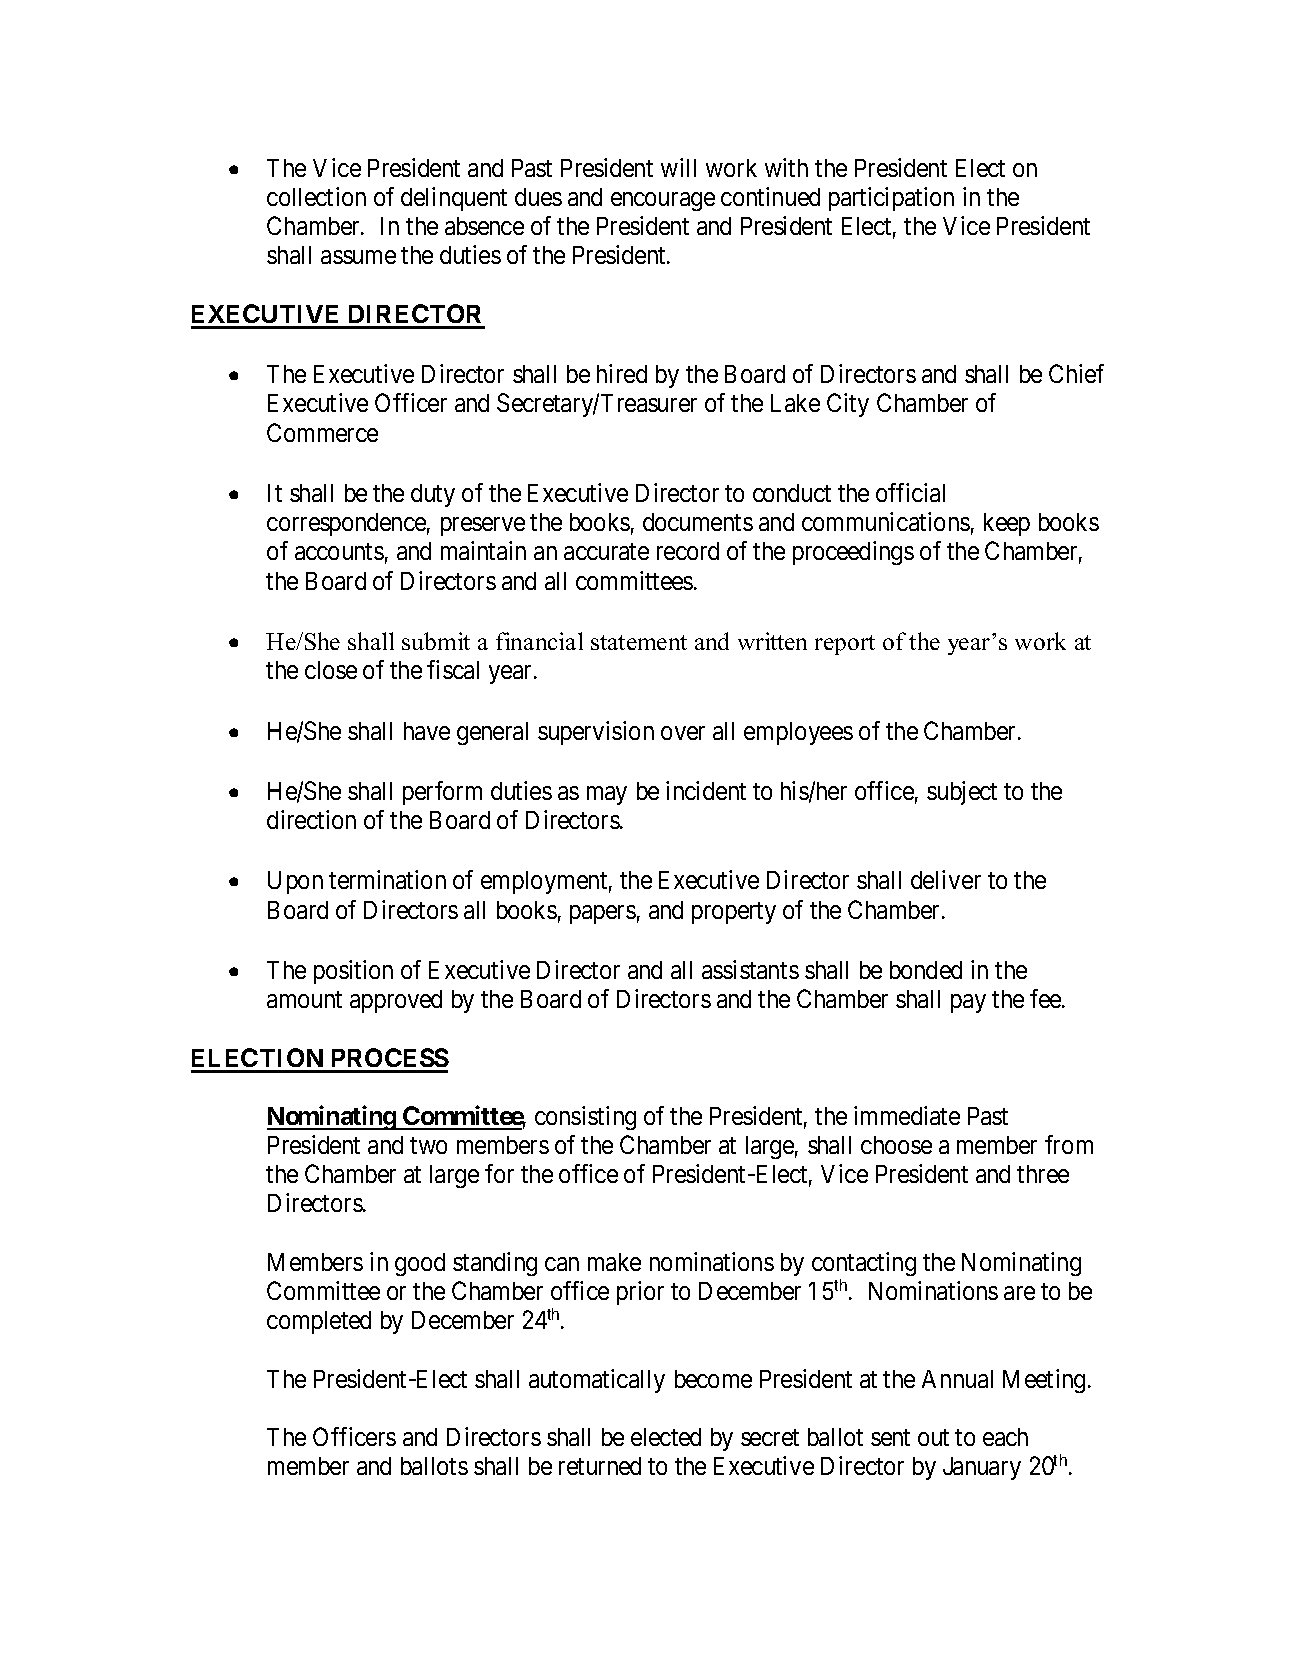  What do you see at coordinates (639, 642) in the screenshot?
I see `statement` at bounding box center [639, 642].
